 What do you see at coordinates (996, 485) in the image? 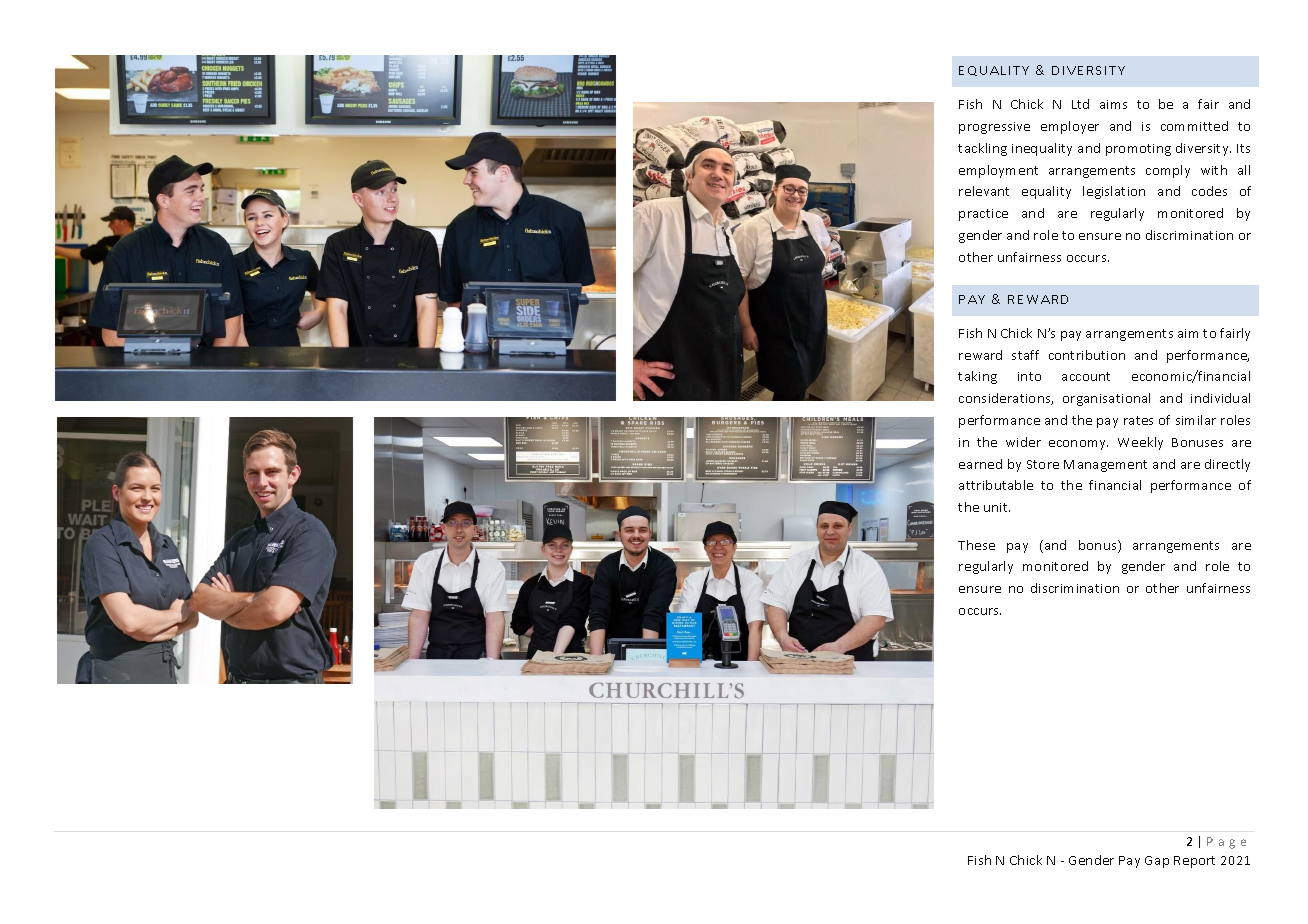
I see `attributable` at bounding box center [996, 485].
